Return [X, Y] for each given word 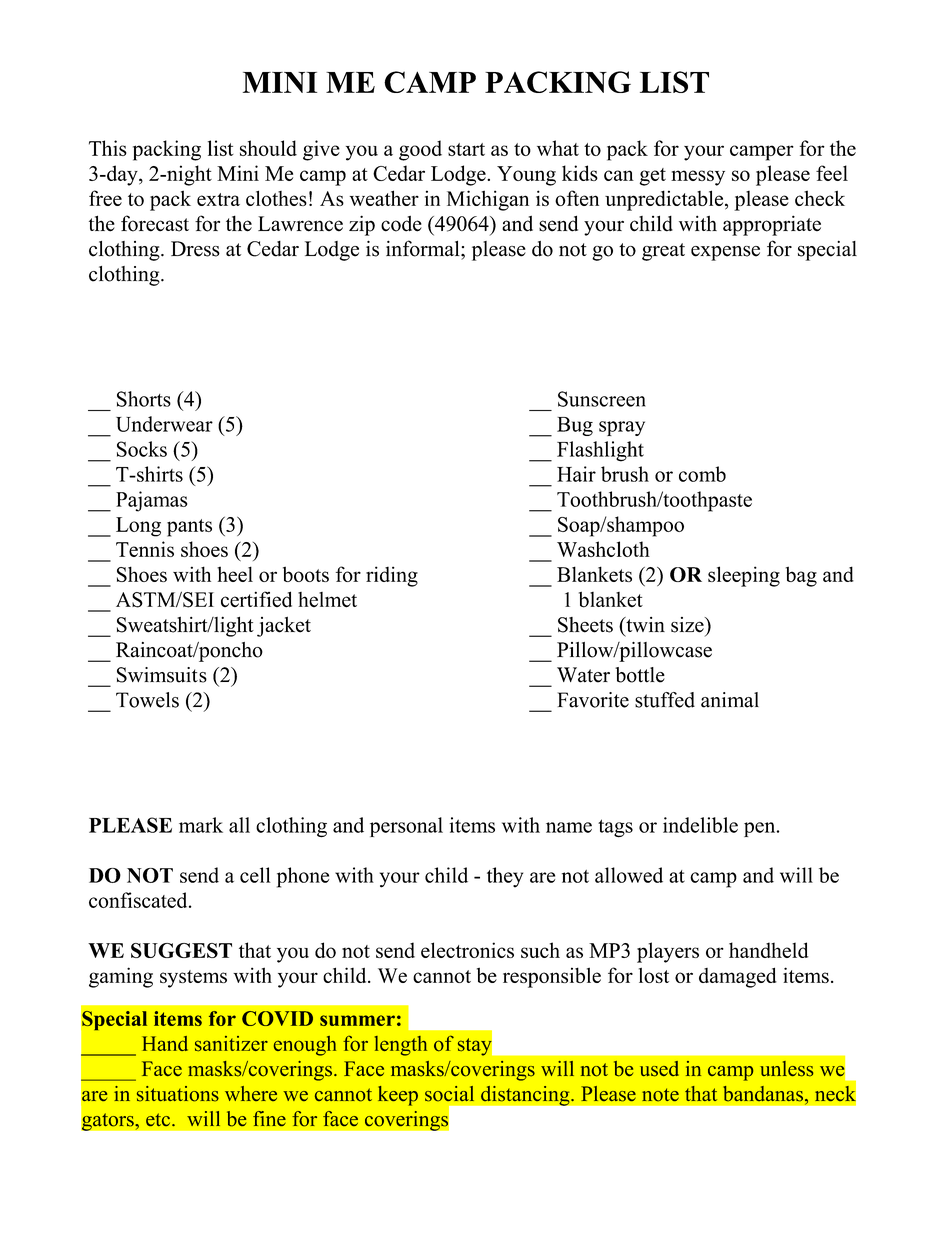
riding [392, 576]
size [688, 625]
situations [178, 1094]
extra [218, 199]
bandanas [763, 1094]
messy [698, 178]
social [449, 1094]
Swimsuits [162, 675]
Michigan [488, 200]
